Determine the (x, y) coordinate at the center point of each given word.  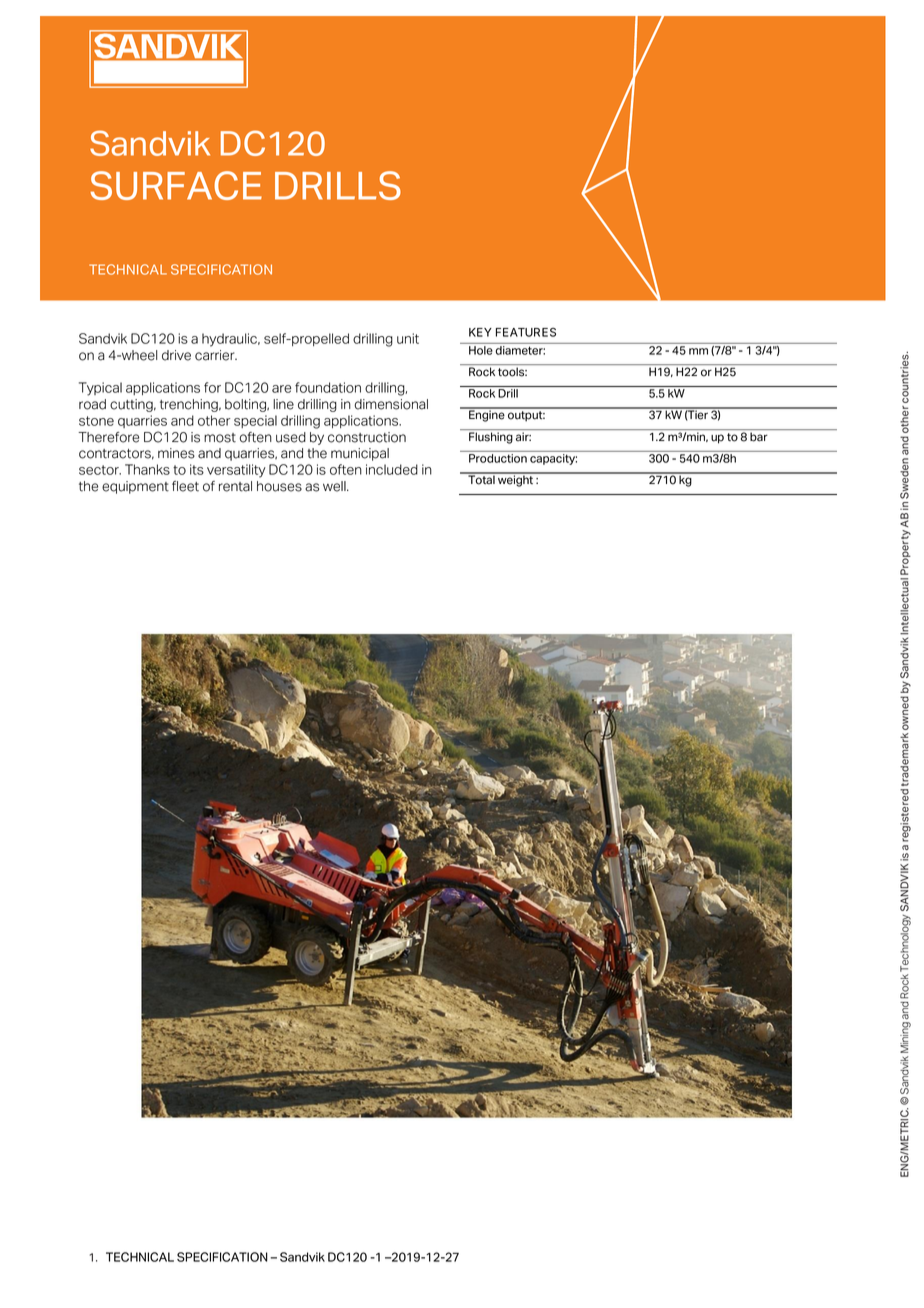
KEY (480, 332)
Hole (481, 350)
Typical (100, 389)
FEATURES (526, 332)
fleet (185, 486)
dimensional (391, 404)
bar (759, 437)
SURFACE (176, 185)
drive (176, 355)
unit (408, 338)
